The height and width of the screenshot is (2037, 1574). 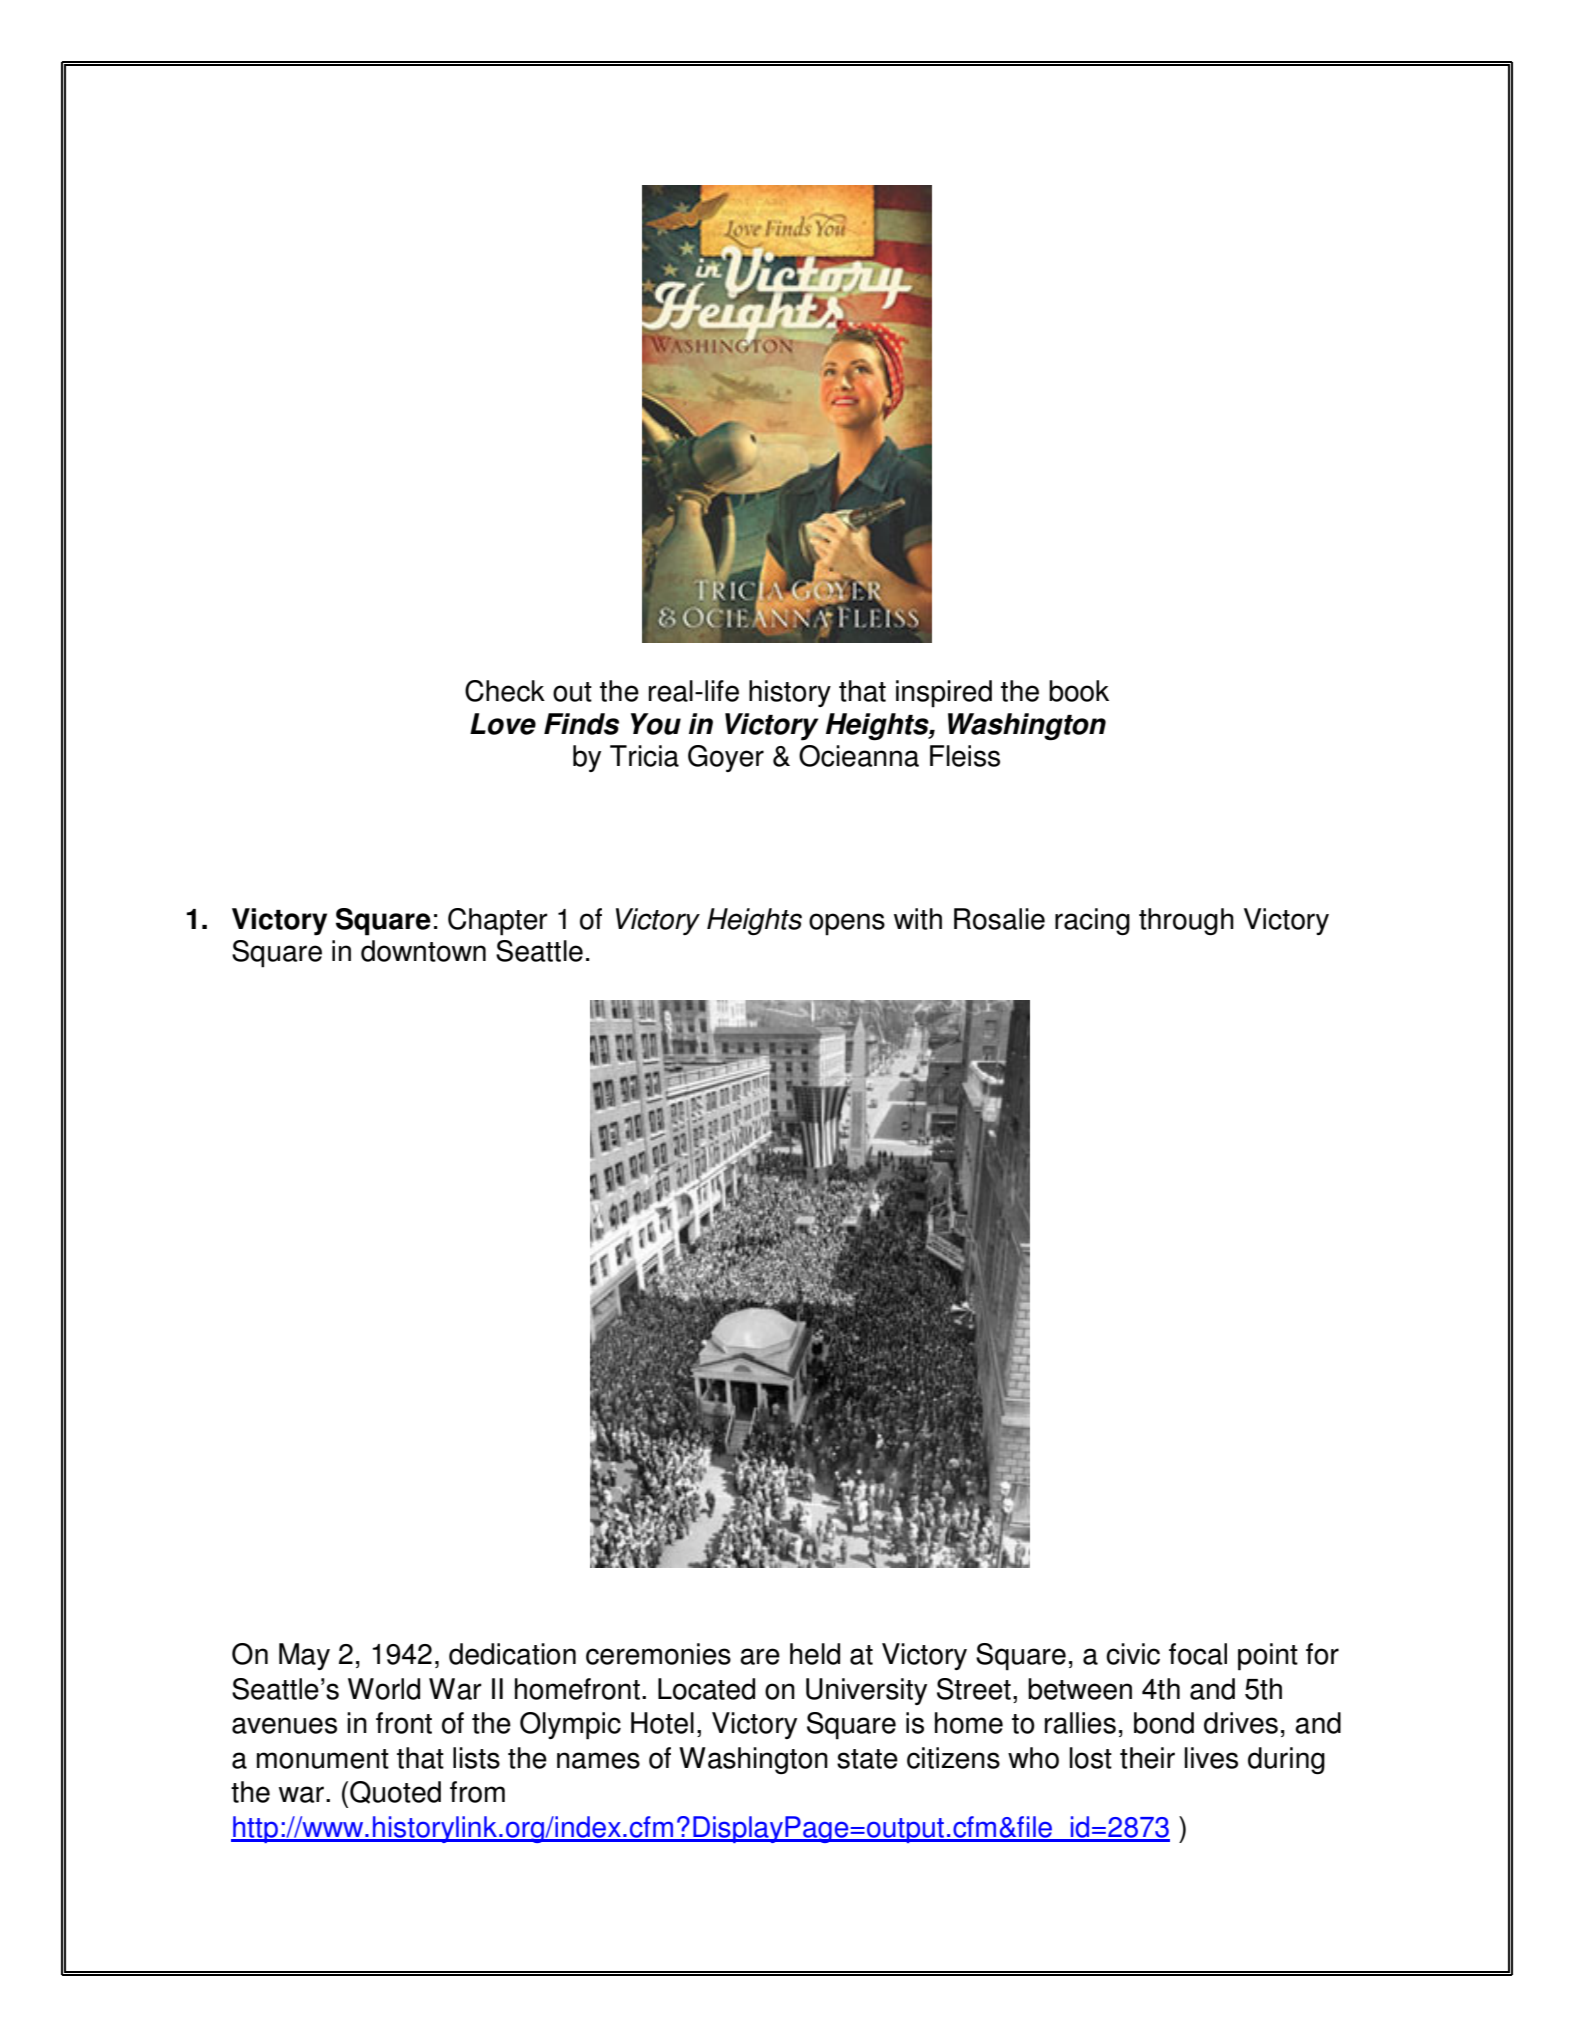 What do you see at coordinates (1211, 1758) in the screenshot?
I see `lives` at bounding box center [1211, 1758].
